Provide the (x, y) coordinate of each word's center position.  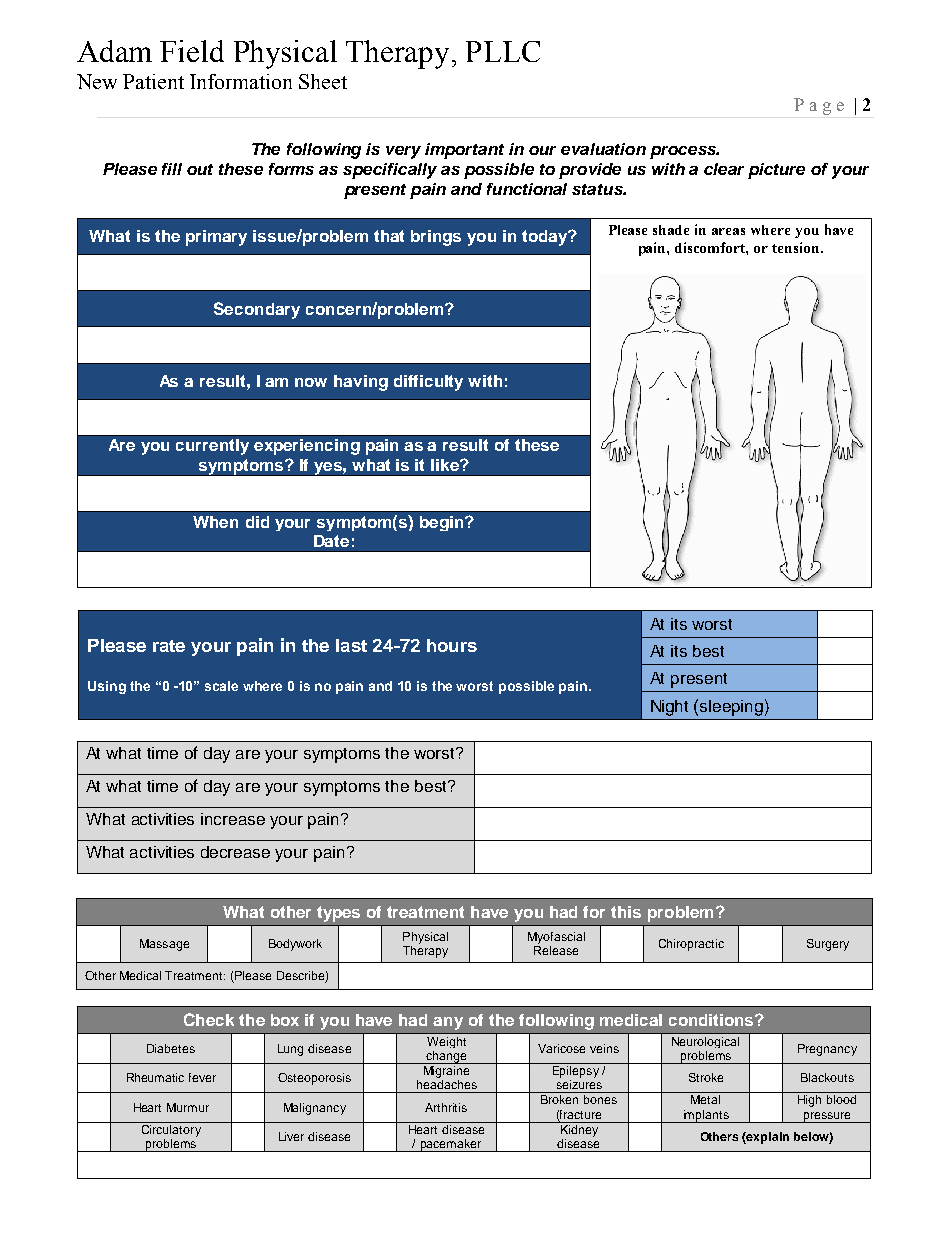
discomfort (711, 248)
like (446, 465)
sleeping (731, 708)
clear (724, 169)
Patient (153, 81)
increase (233, 819)
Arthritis (446, 1107)
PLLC (503, 51)
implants (706, 1116)
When (215, 522)
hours (452, 645)
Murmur (188, 1107)
